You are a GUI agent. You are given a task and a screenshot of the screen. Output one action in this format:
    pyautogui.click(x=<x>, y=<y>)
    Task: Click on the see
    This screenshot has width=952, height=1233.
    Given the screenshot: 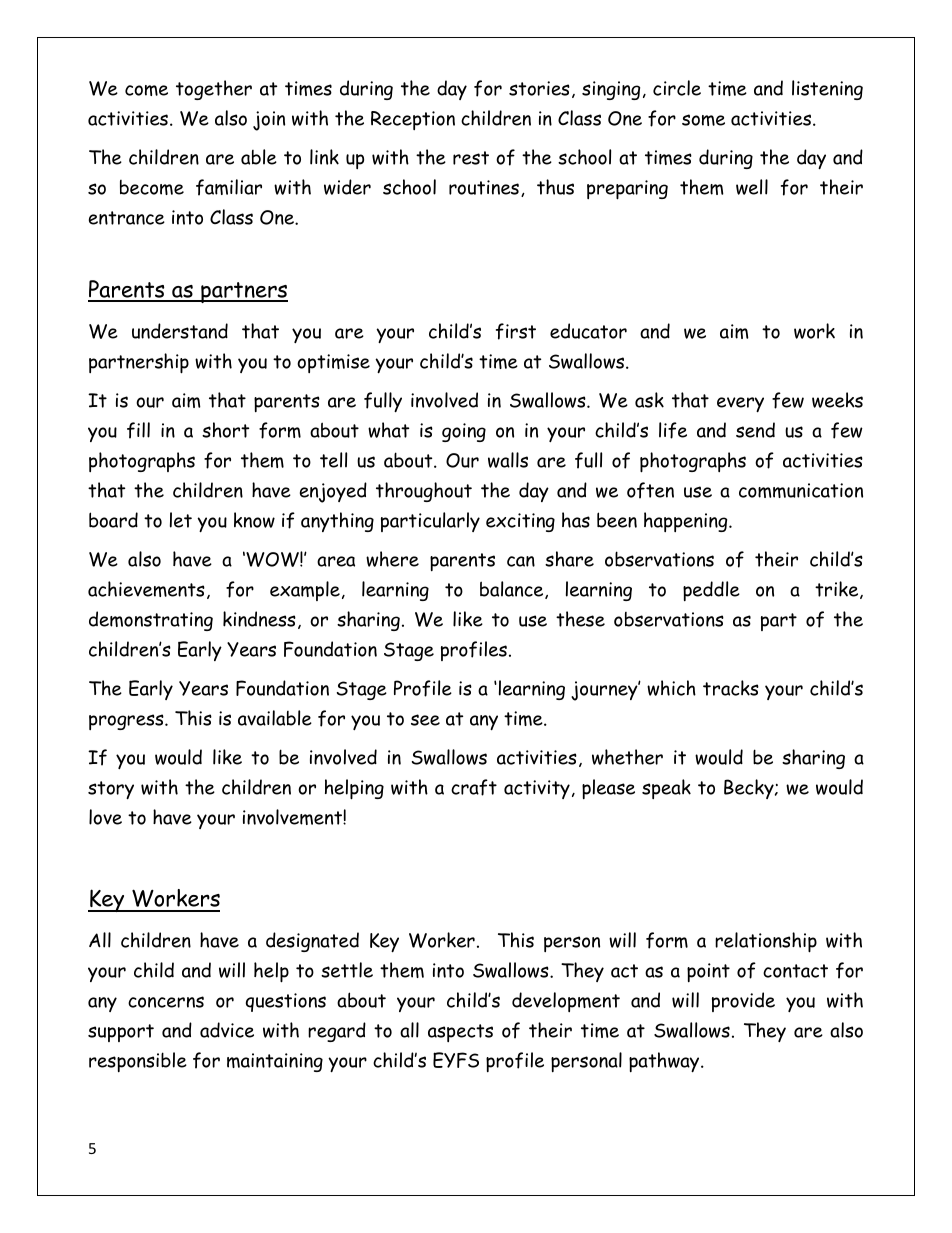 What is the action you would take?
    pyautogui.click(x=425, y=720)
